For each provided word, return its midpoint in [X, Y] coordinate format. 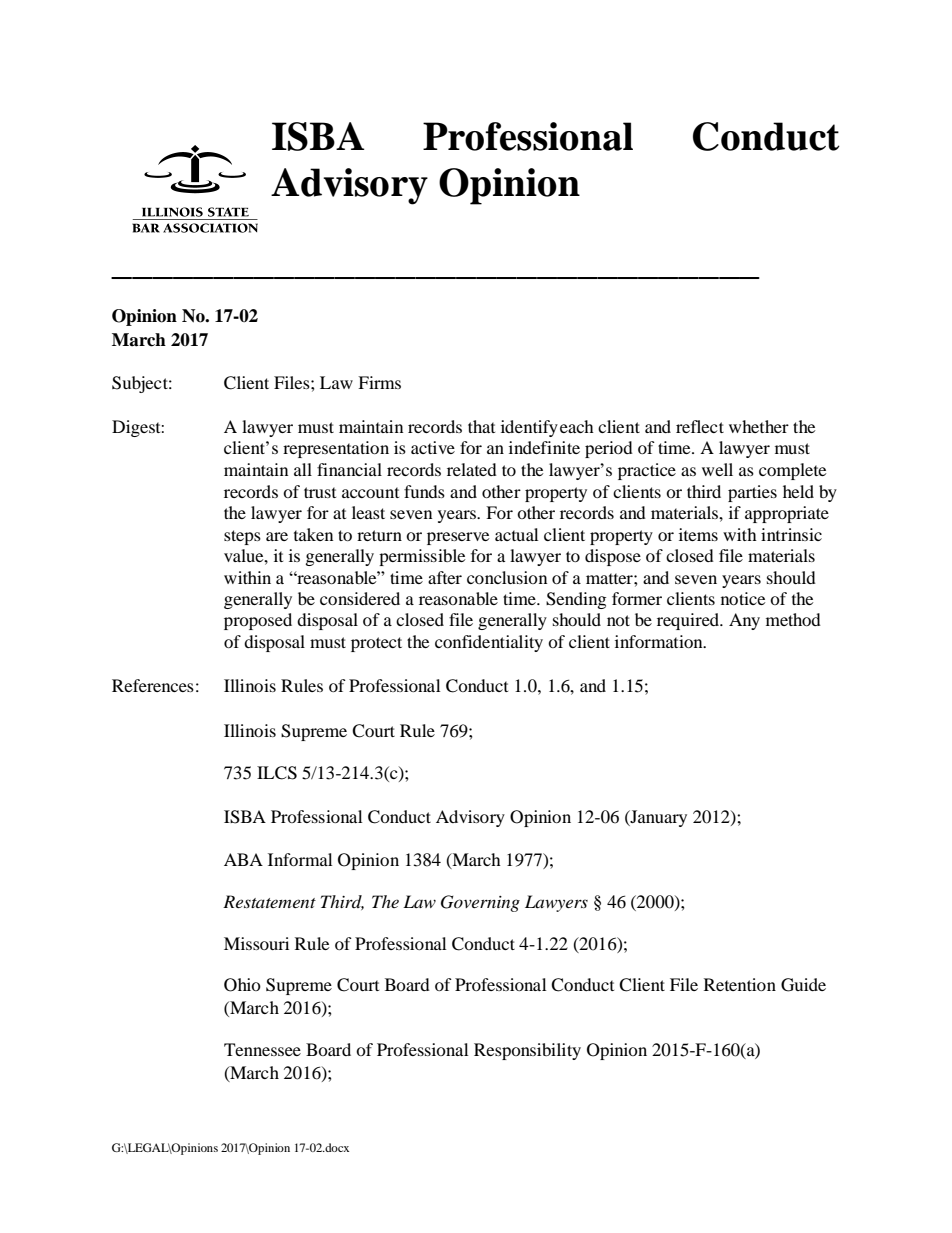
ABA [243, 859]
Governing [480, 903]
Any [744, 621]
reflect [700, 426]
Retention [740, 984]
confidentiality [489, 643]
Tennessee [262, 1049]
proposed [258, 621]
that [481, 426]
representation [336, 449]
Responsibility [527, 1051]
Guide [803, 985]
